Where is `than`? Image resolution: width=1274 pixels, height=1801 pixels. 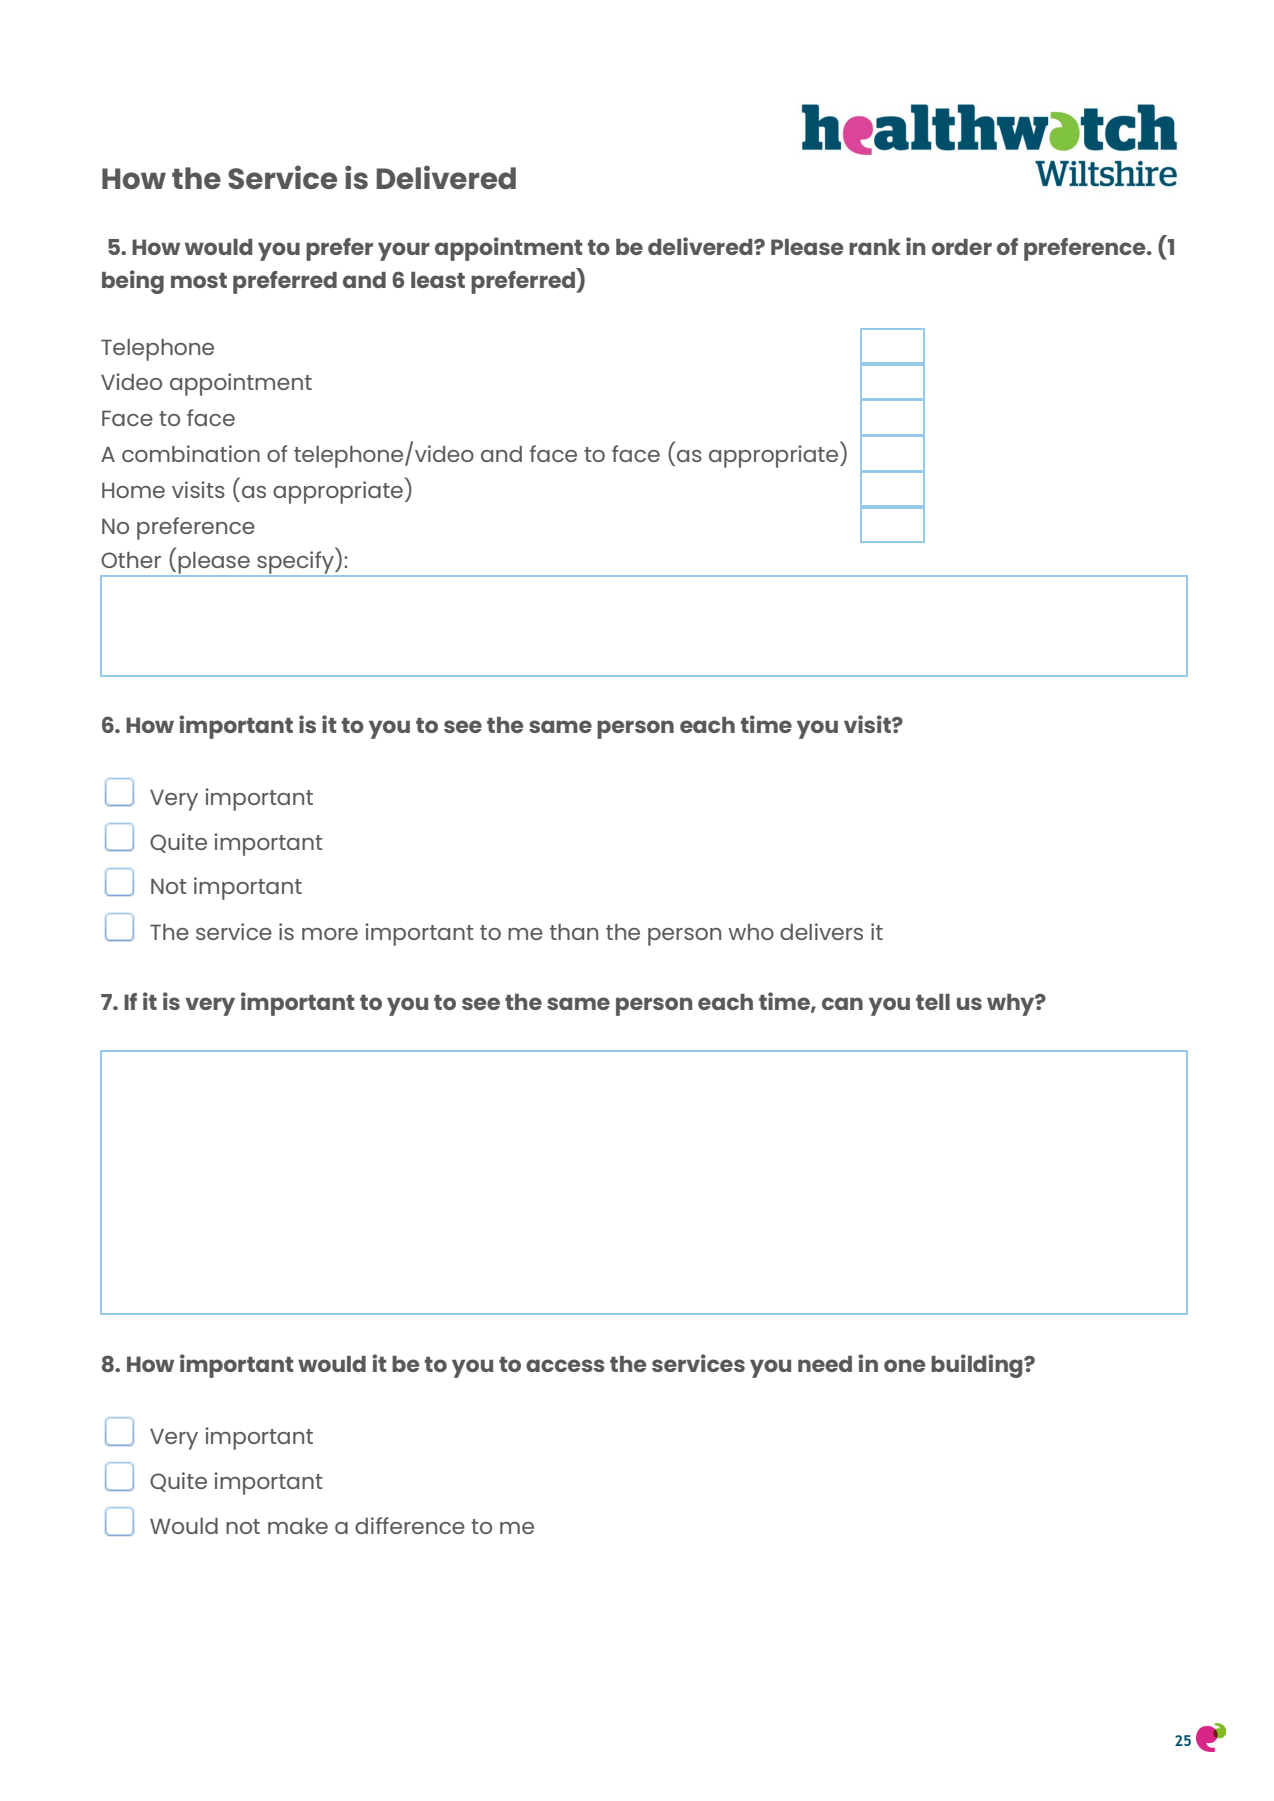 than is located at coordinates (574, 932).
